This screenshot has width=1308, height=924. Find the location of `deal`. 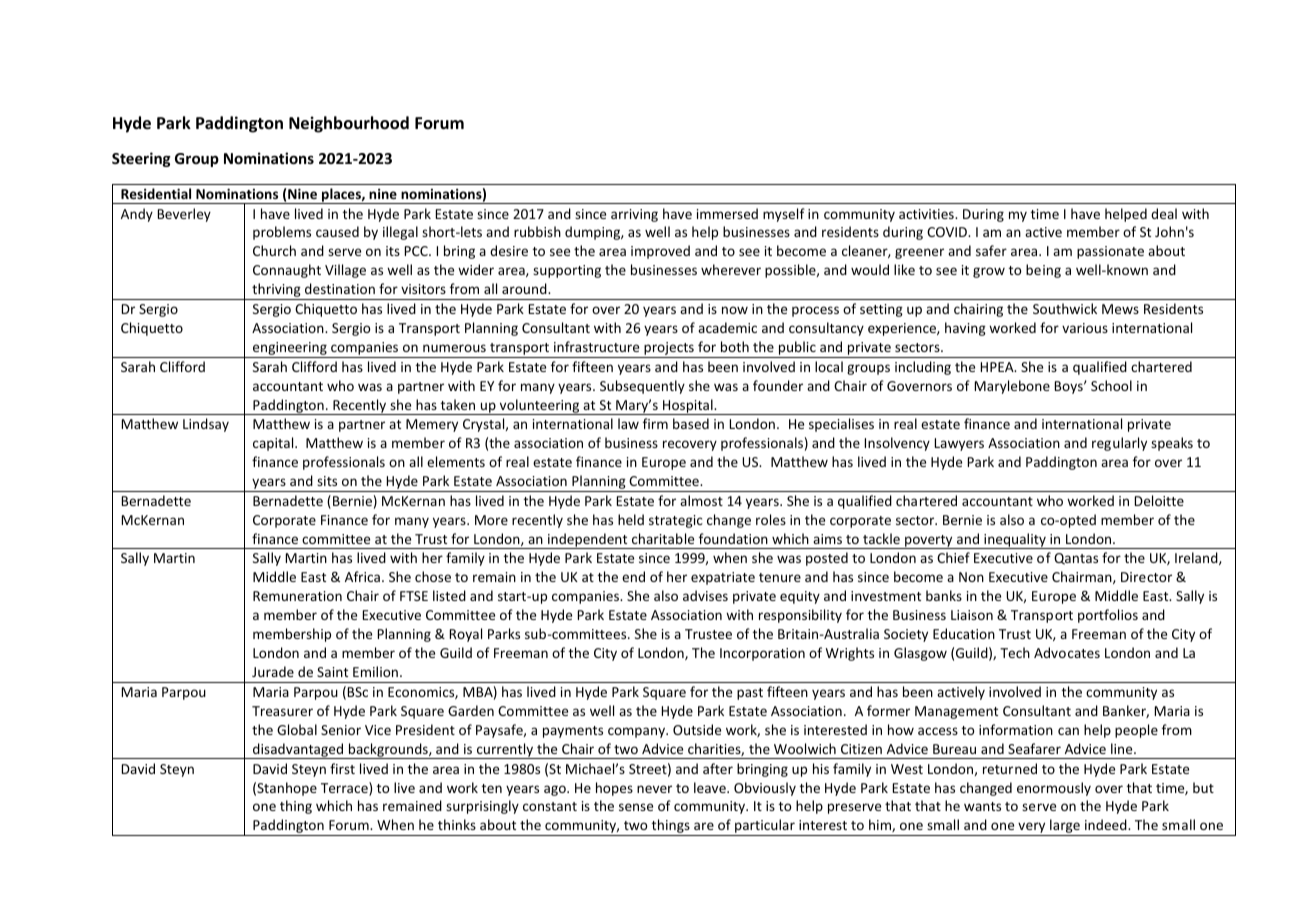

deal is located at coordinates (1164, 213).
